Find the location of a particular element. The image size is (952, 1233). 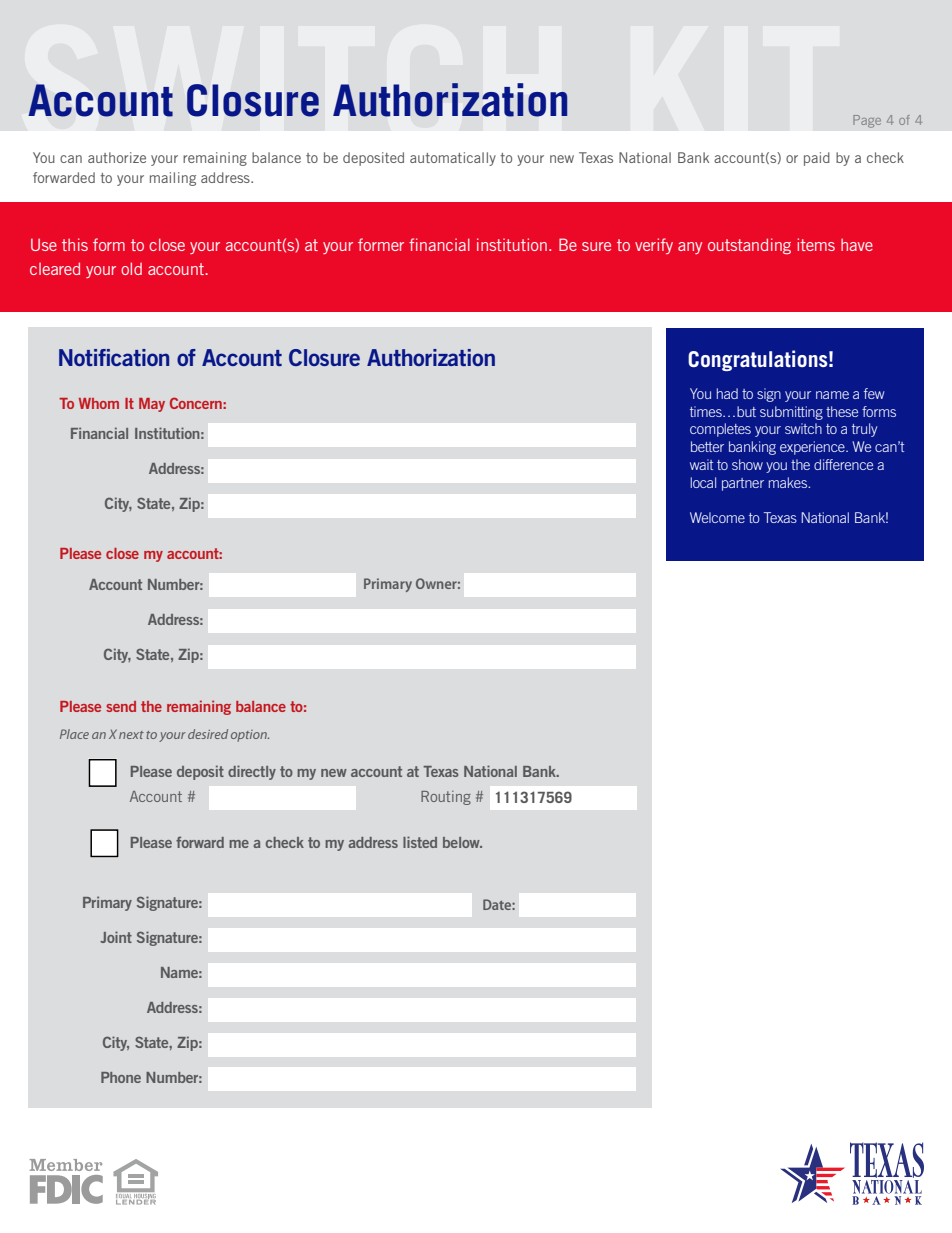

Welcome is located at coordinates (717, 517).
